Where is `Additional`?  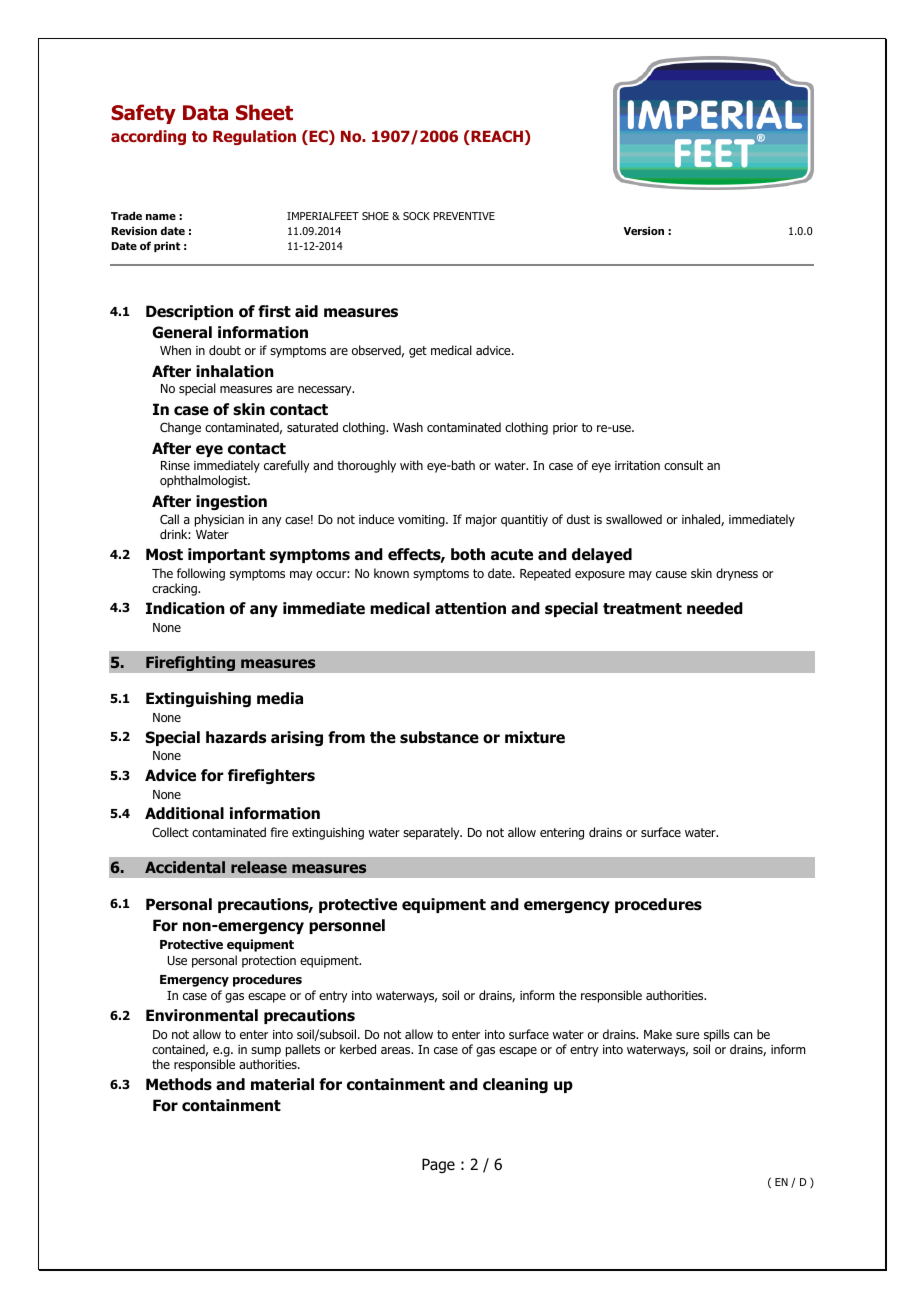 Additional is located at coordinates (184, 813).
